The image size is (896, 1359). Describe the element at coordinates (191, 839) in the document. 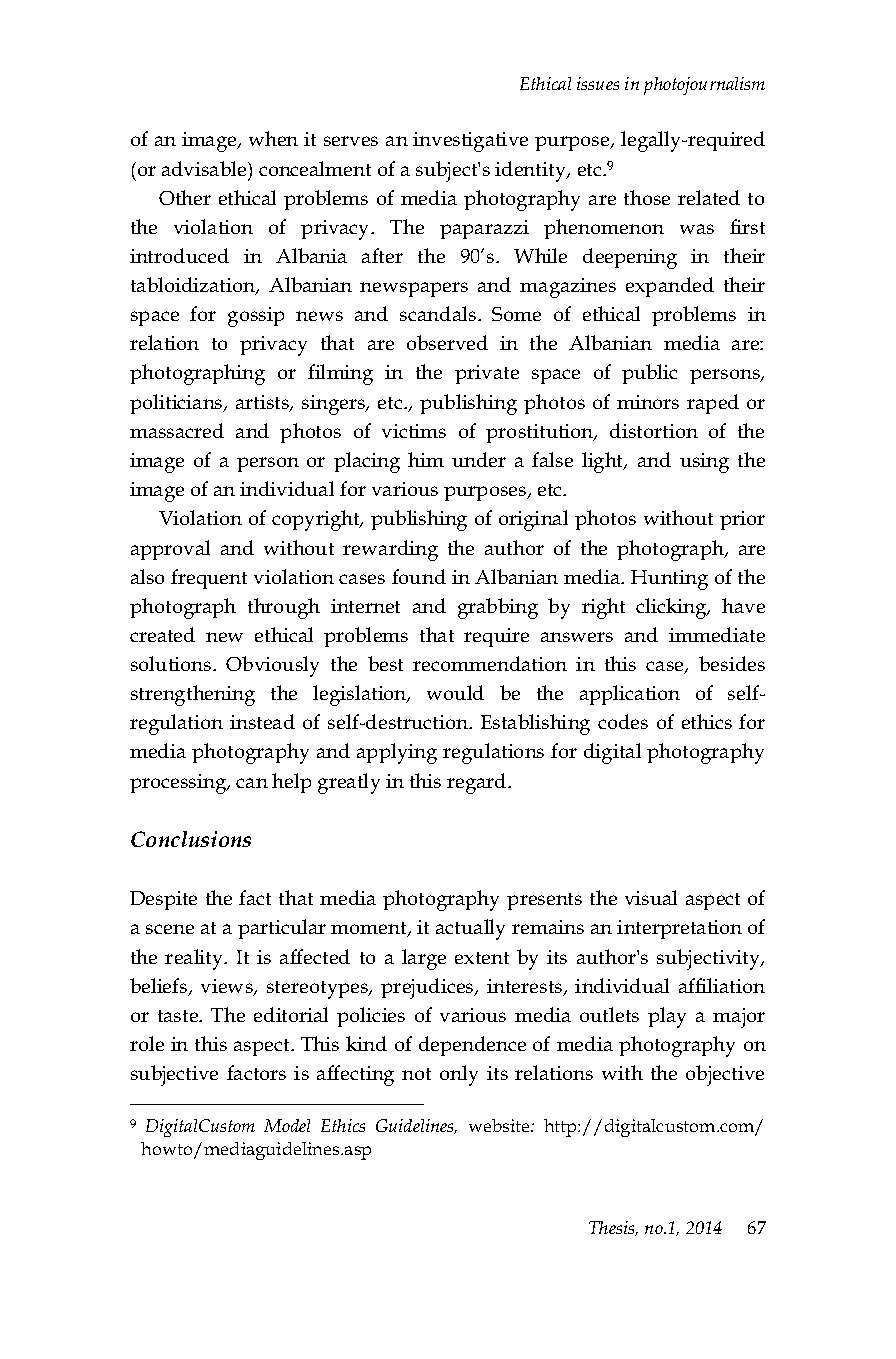

I see `Conclusions` at that location.
